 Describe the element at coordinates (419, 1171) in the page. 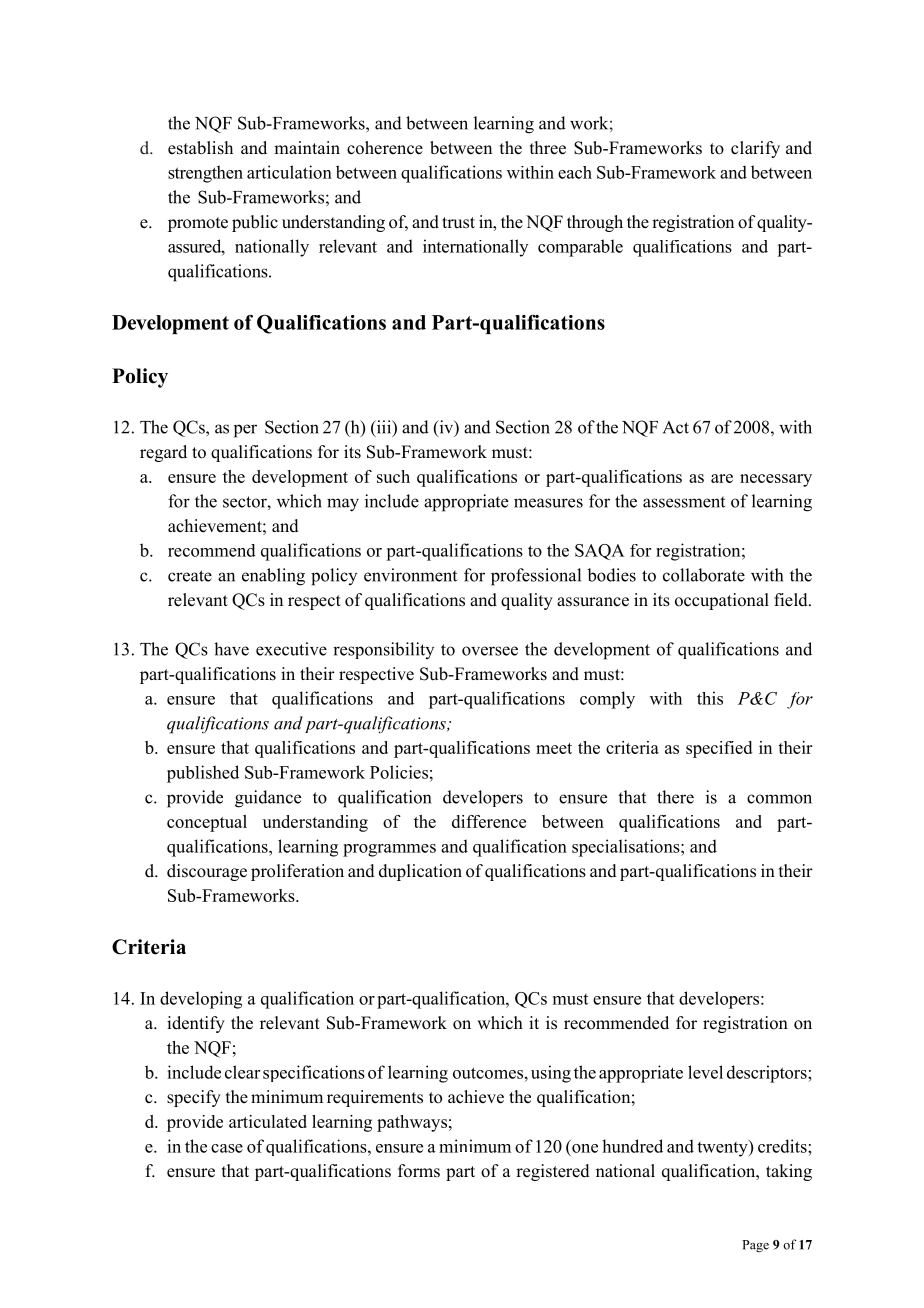

I see `forms` at that location.
